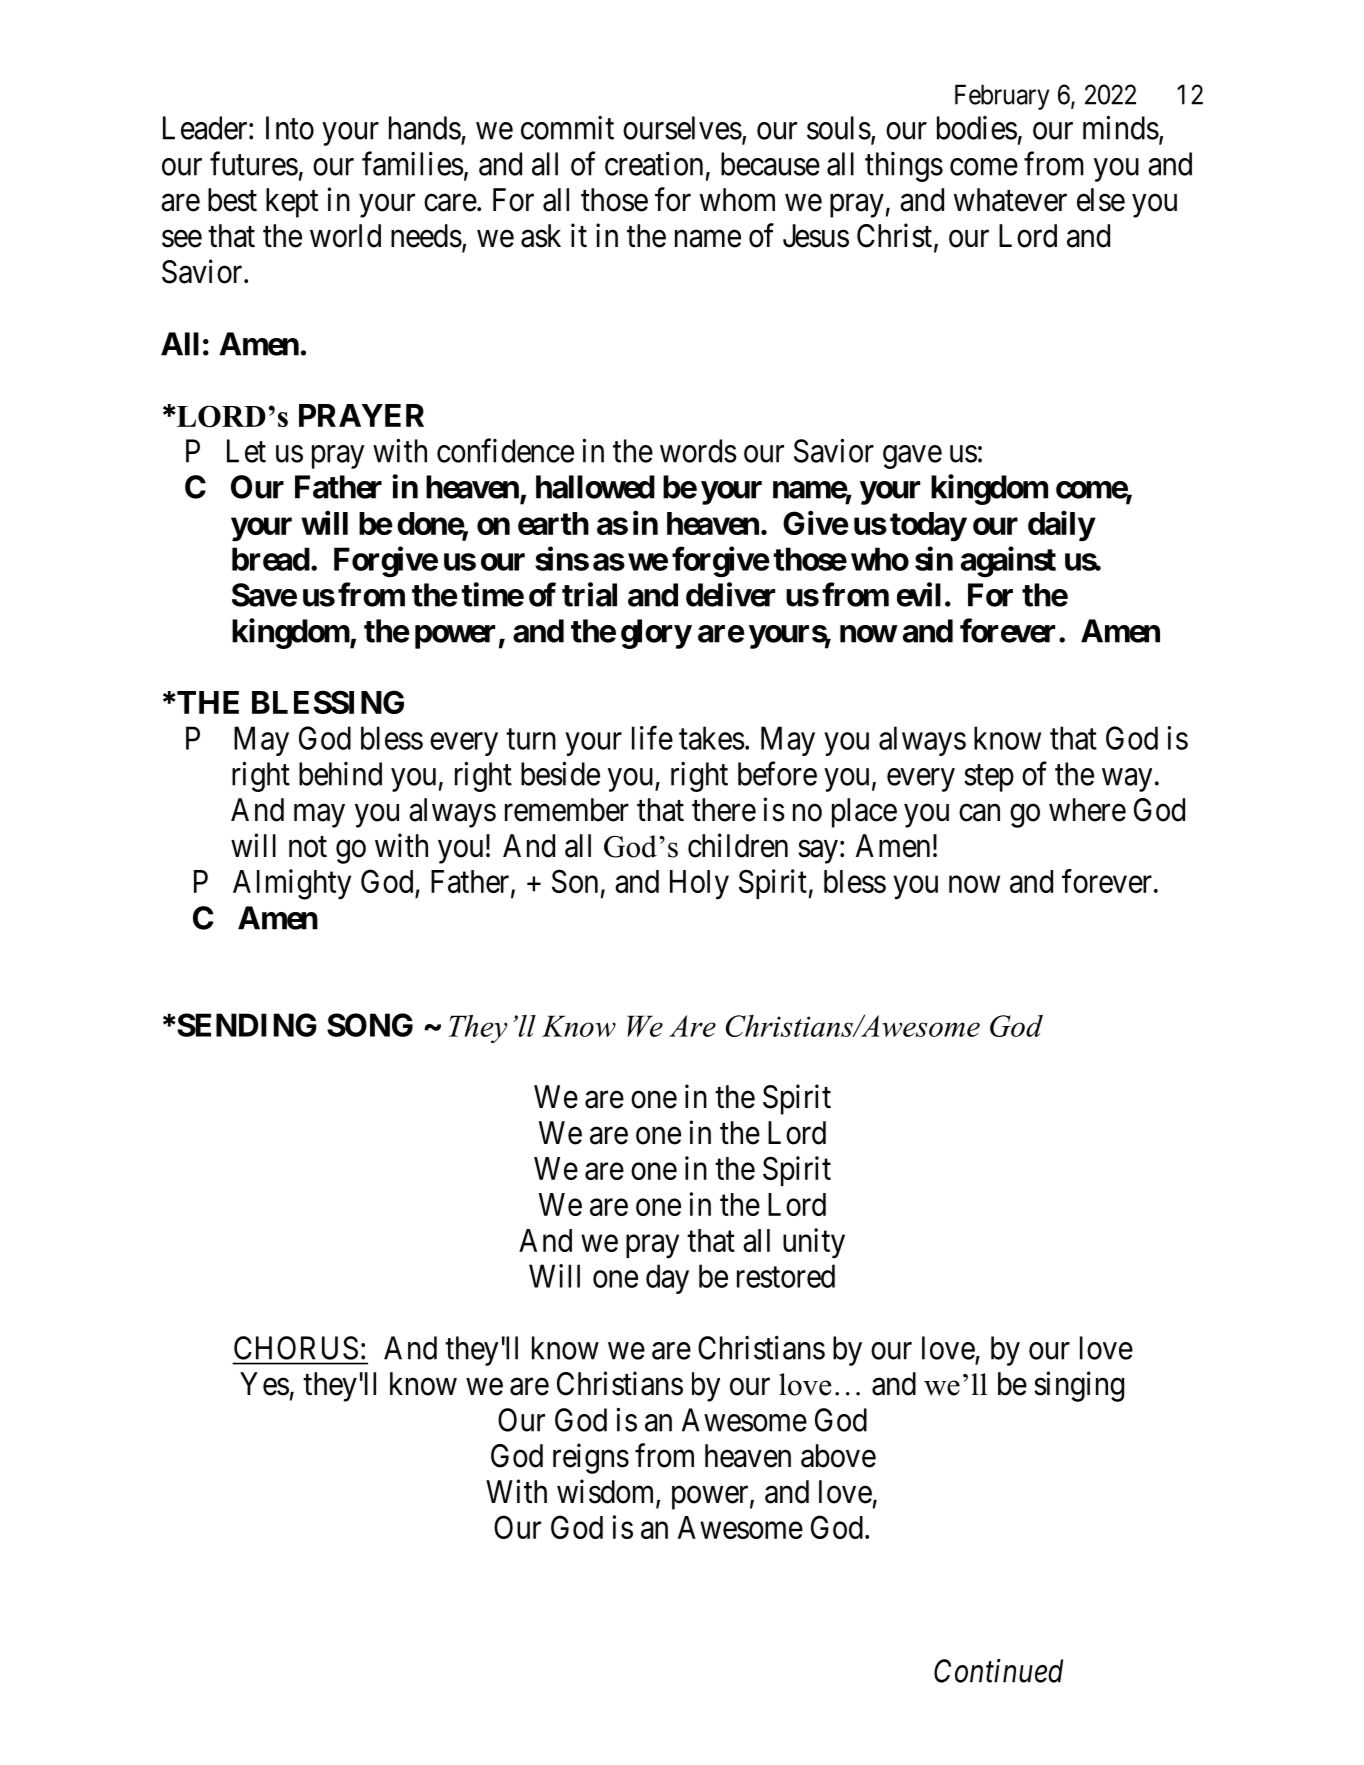 This screenshot has width=1364, height=1765. What do you see at coordinates (730, 594) in the screenshot?
I see `deliver` at bounding box center [730, 594].
